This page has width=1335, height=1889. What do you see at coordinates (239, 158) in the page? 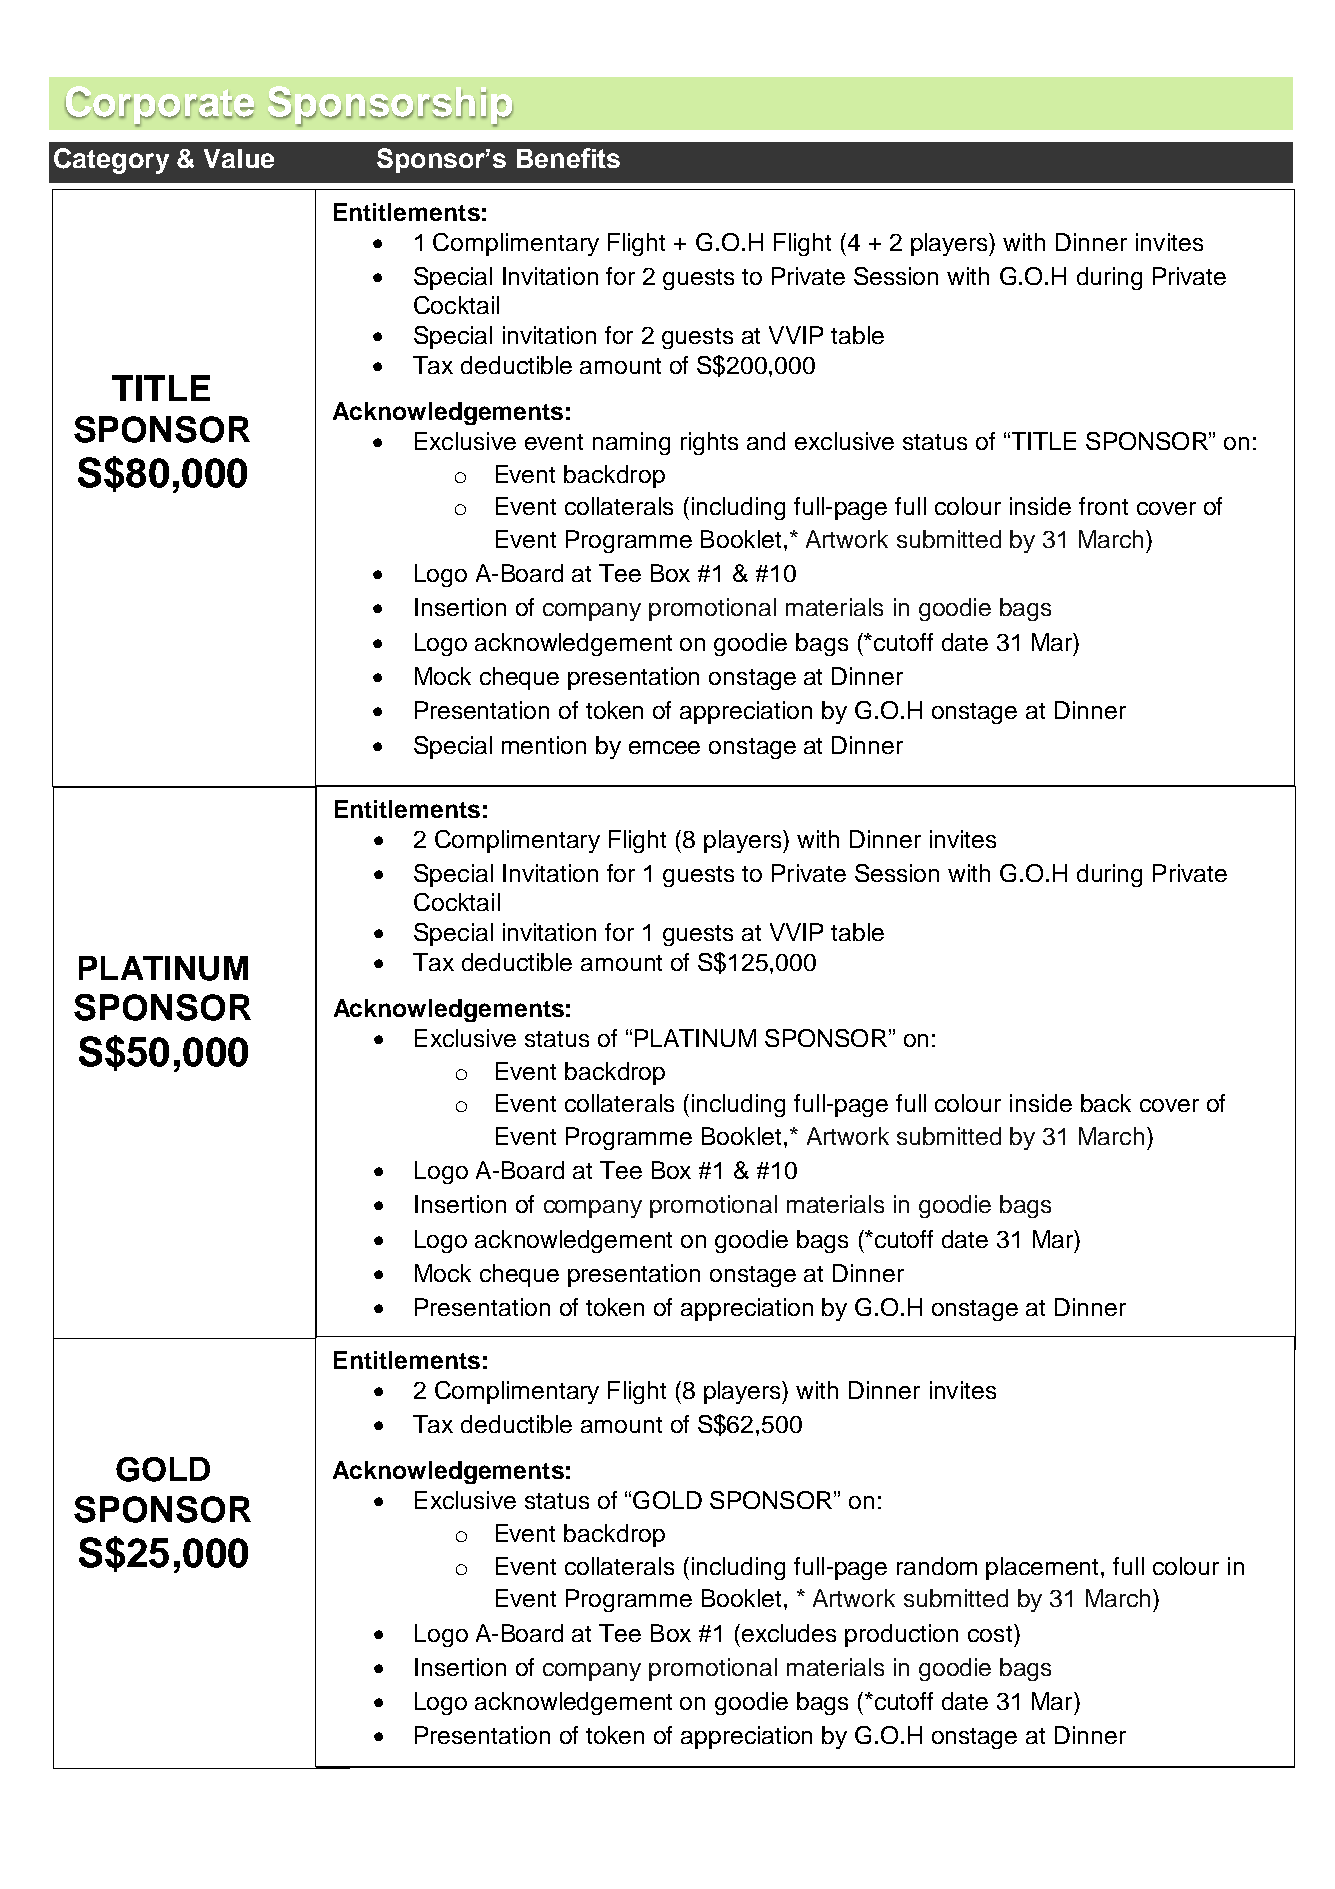
I see `Value` at bounding box center [239, 158].
